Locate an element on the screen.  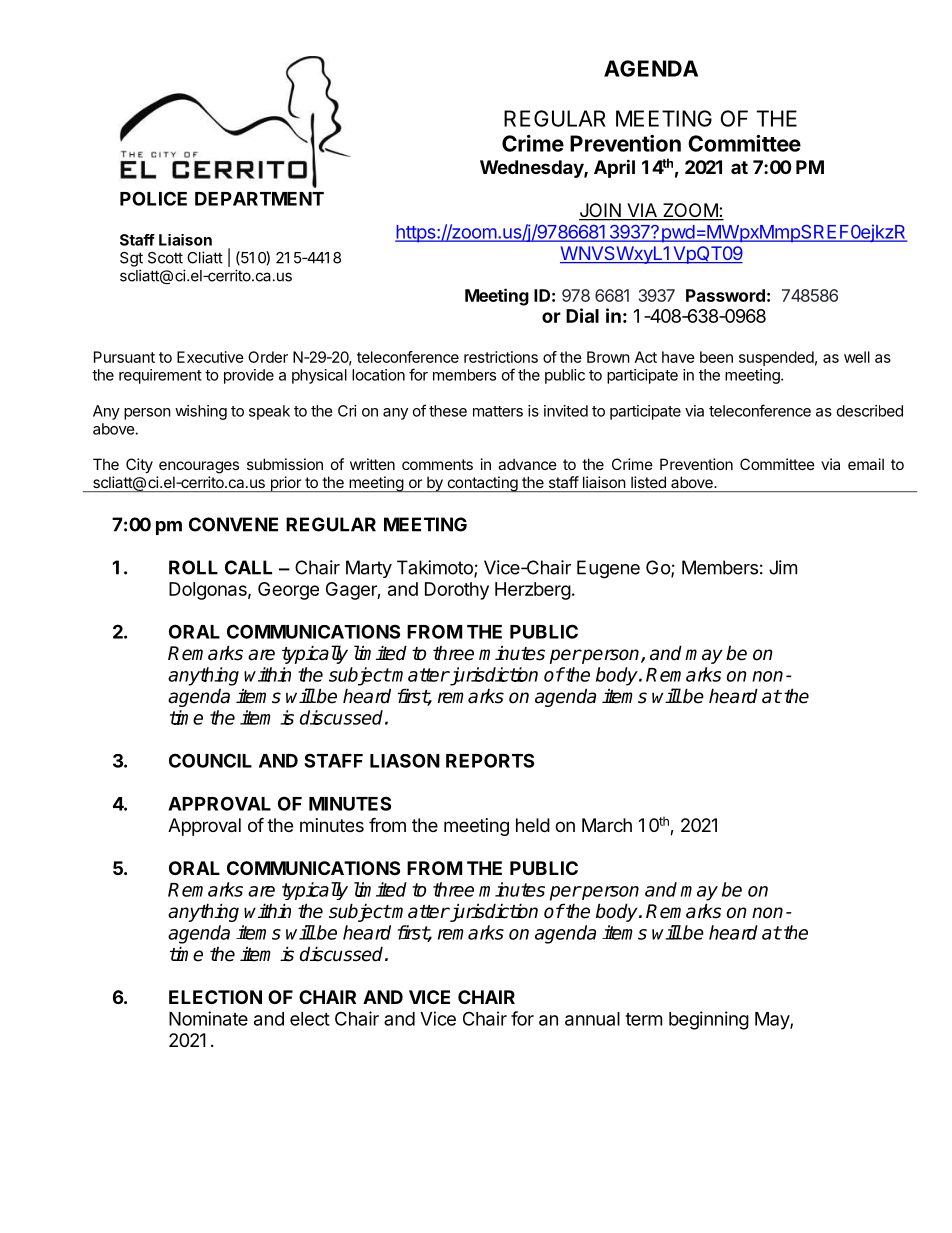
April is located at coordinates (614, 168).
